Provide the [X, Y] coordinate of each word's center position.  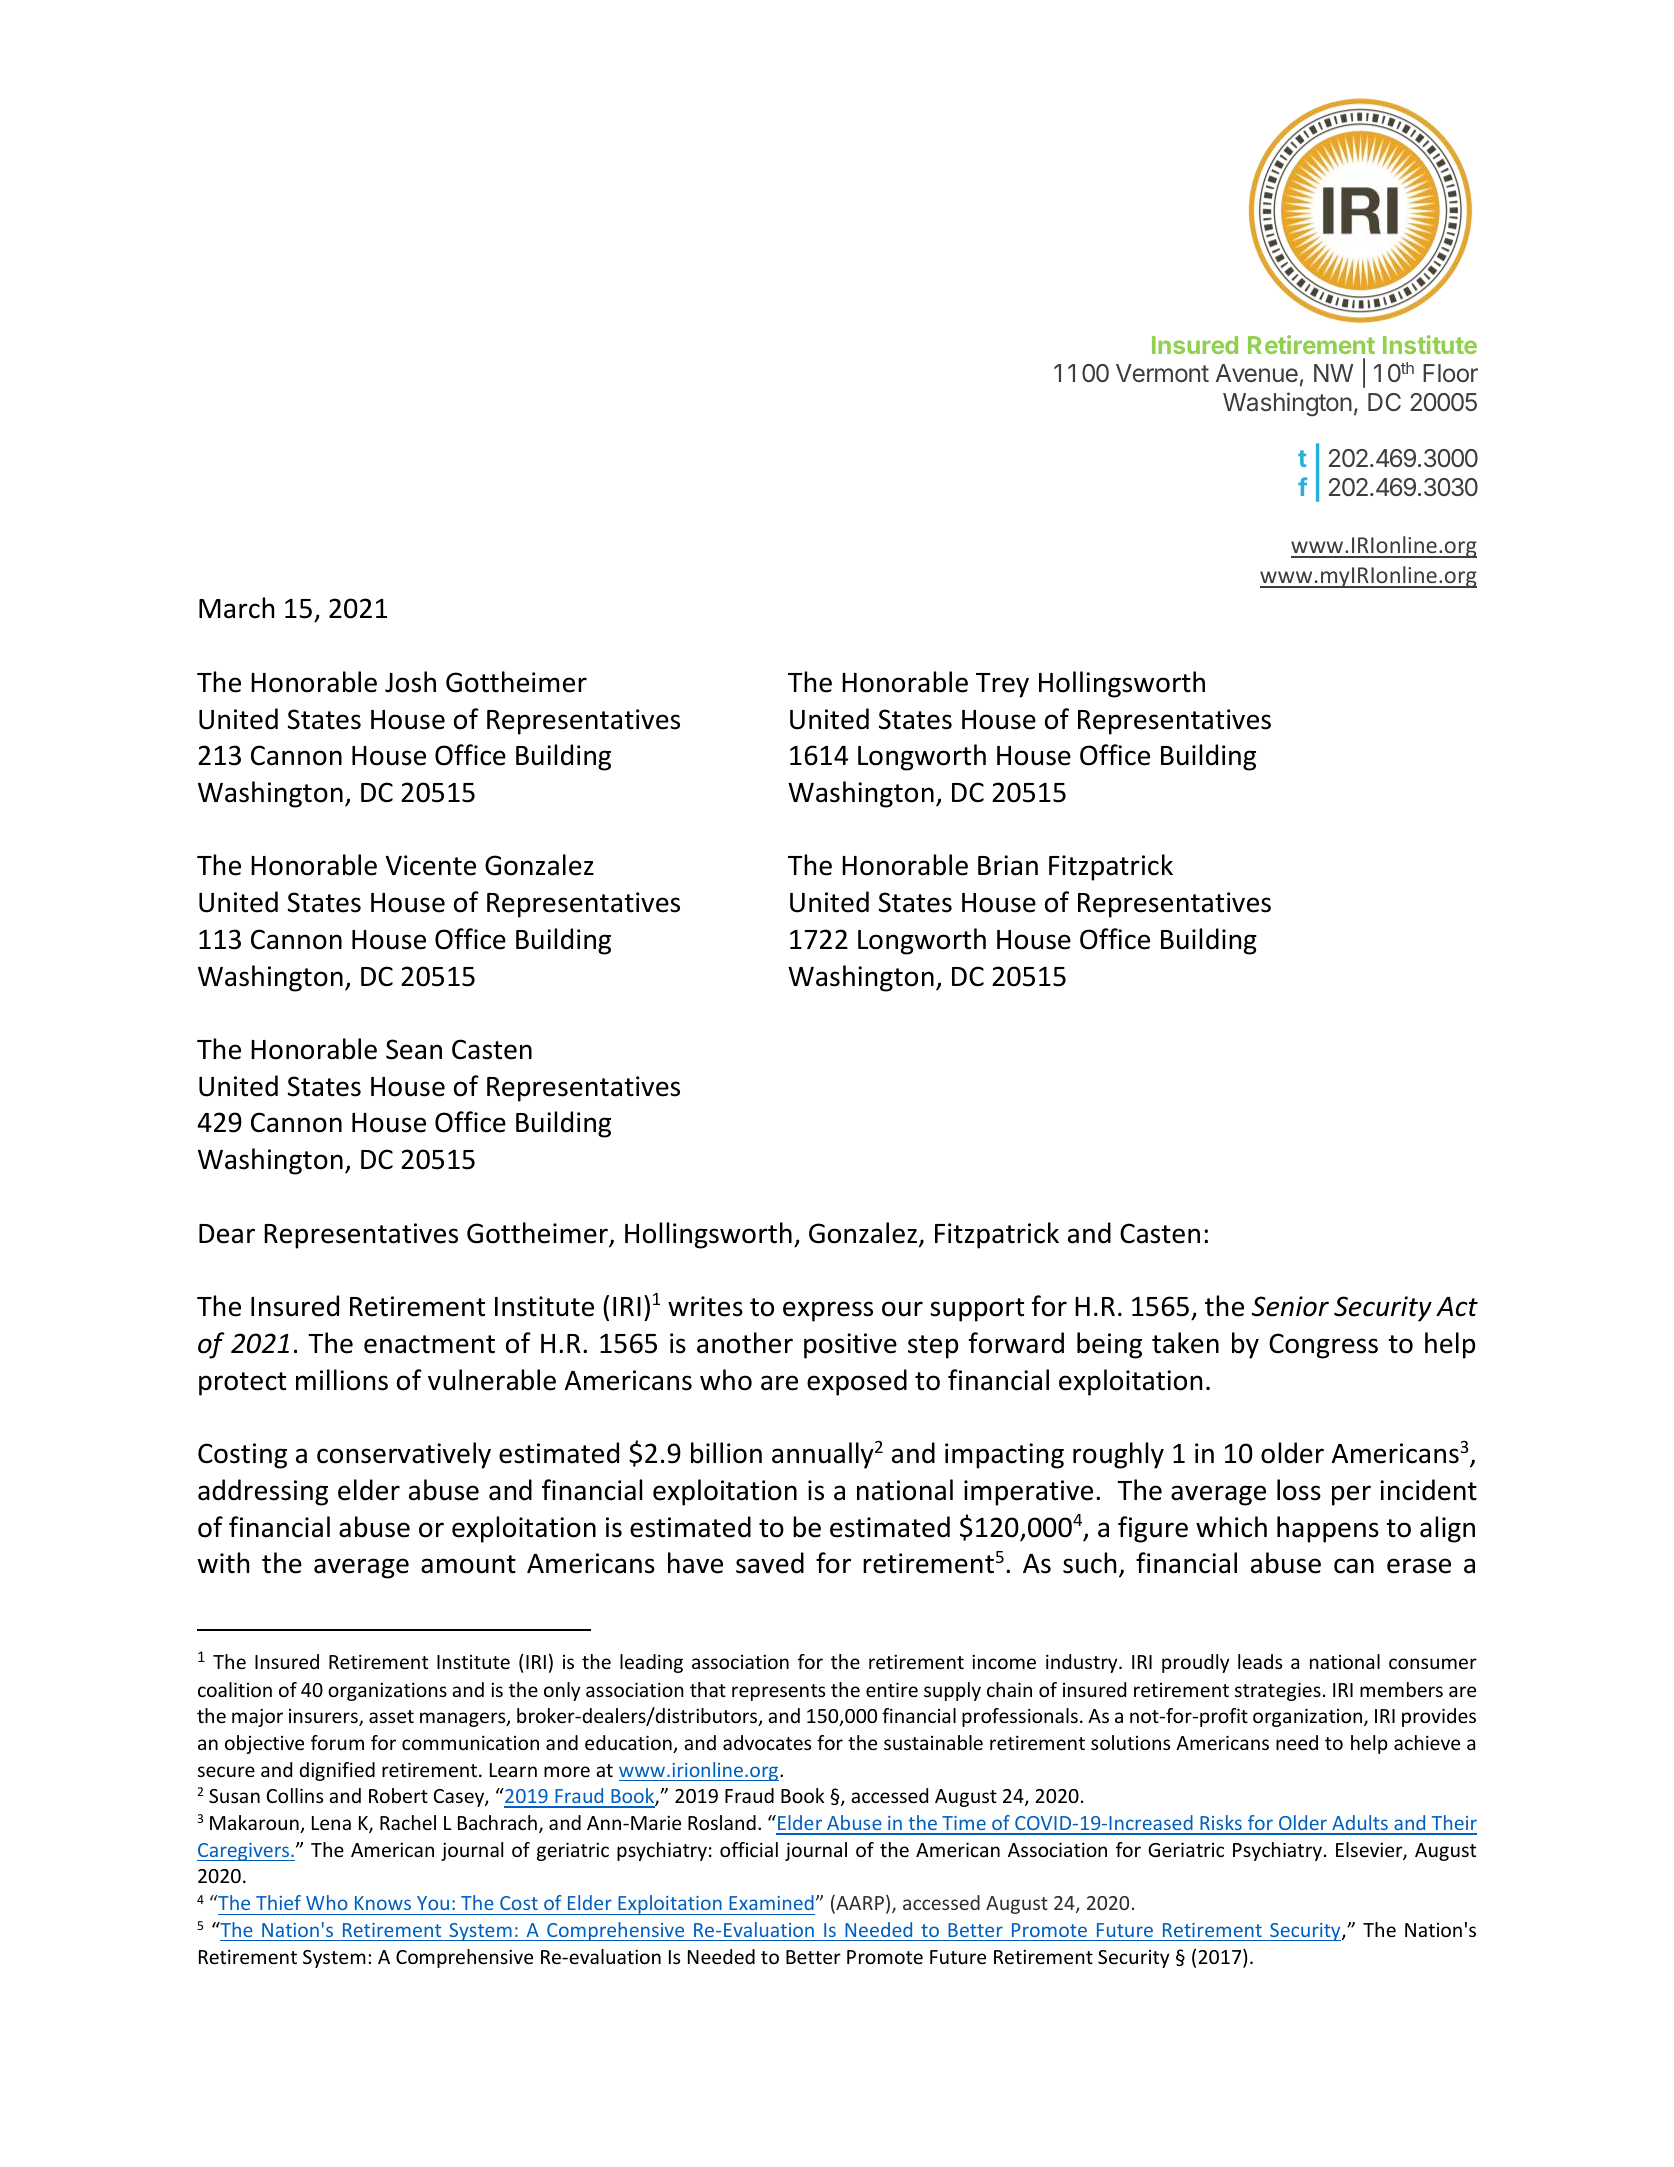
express [828, 1311]
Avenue [1257, 373]
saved [770, 1563]
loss [1299, 1490]
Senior [1290, 1306]
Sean [414, 1049]
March [236, 608]
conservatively [404, 1455]
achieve [1427, 1742]
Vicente [431, 865]
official [749, 1849]
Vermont [1162, 373]
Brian [1008, 865]
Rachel [408, 1822]
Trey [1002, 685]
